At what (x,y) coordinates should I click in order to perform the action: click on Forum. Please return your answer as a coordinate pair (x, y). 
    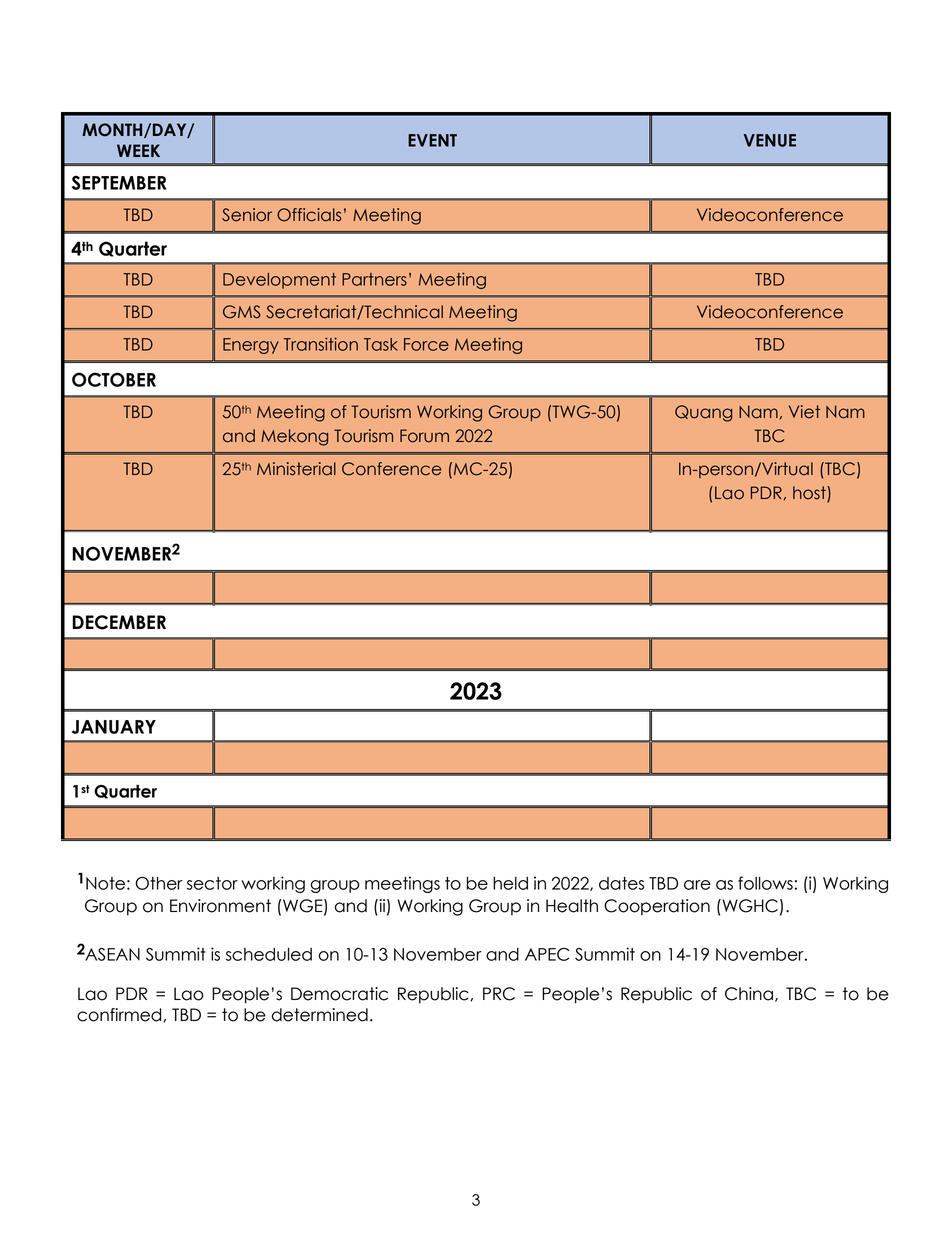
    Looking at the image, I should click on (424, 436).
